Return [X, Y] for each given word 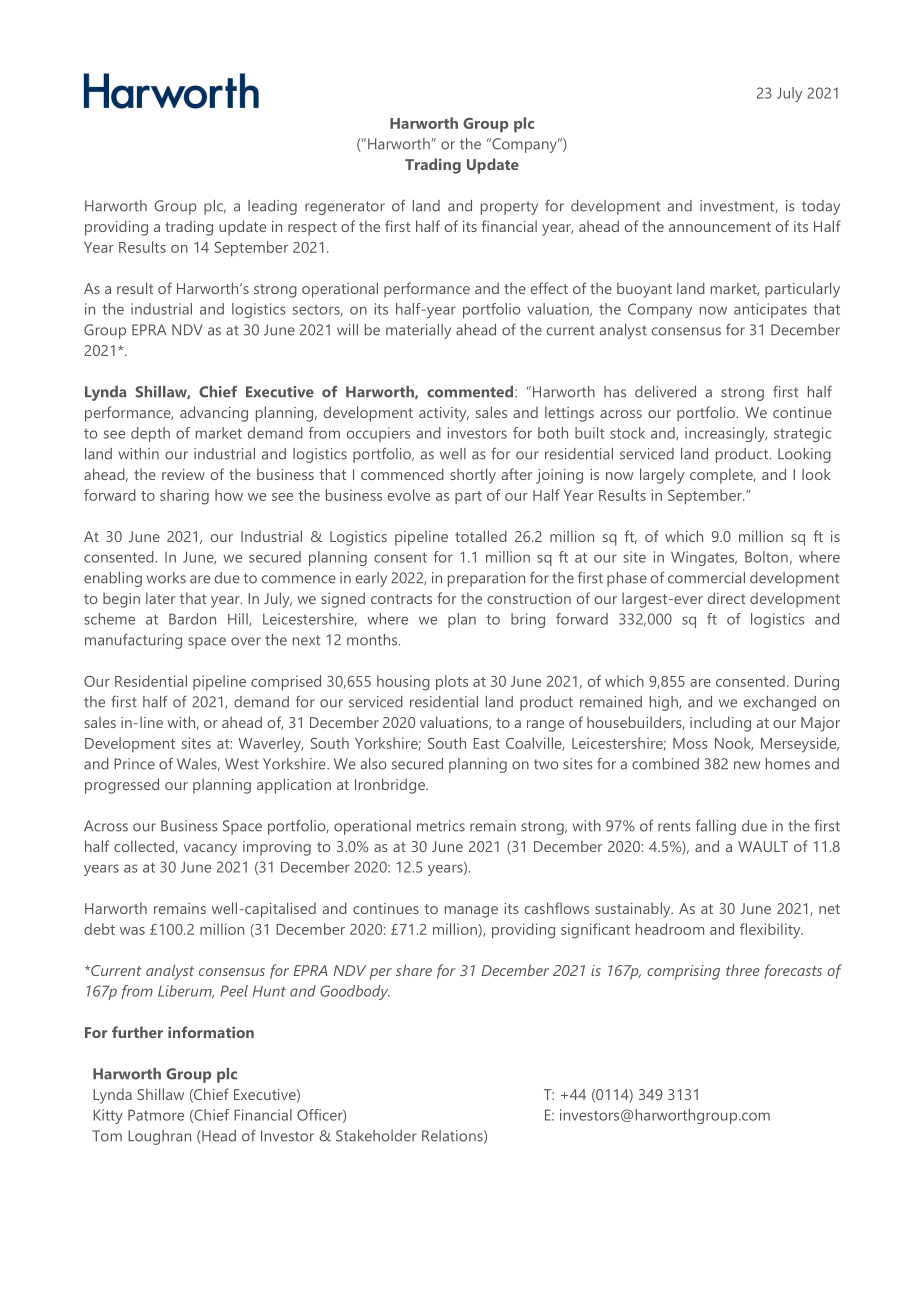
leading [272, 207]
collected [145, 847]
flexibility [771, 931]
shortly [473, 476]
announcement [720, 227]
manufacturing [133, 641]
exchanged [780, 703]
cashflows [557, 908]
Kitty [108, 1116]
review [183, 474]
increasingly [726, 434]
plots [452, 683]
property [509, 208]
